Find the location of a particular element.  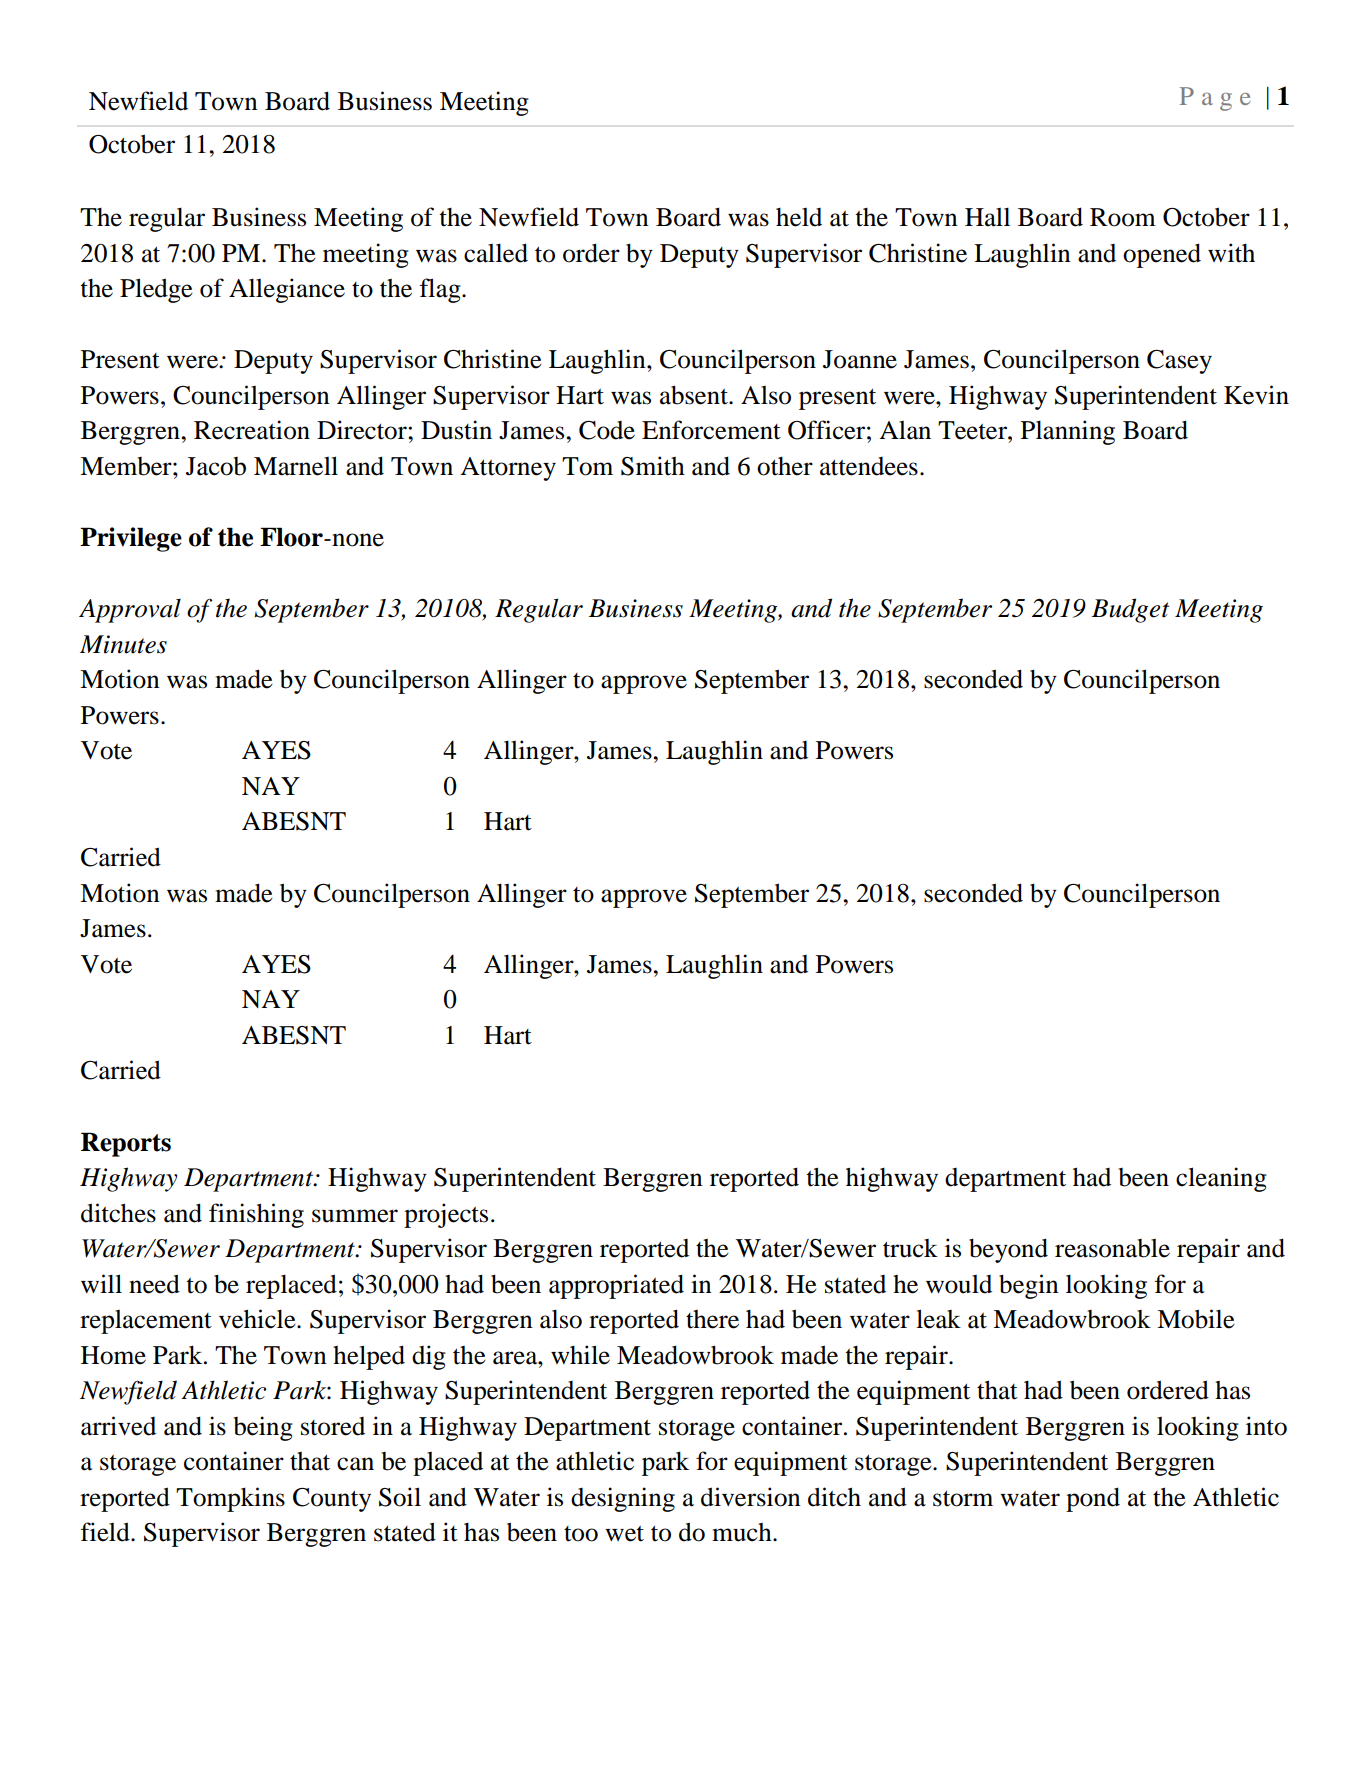

Smith is located at coordinates (653, 466).
